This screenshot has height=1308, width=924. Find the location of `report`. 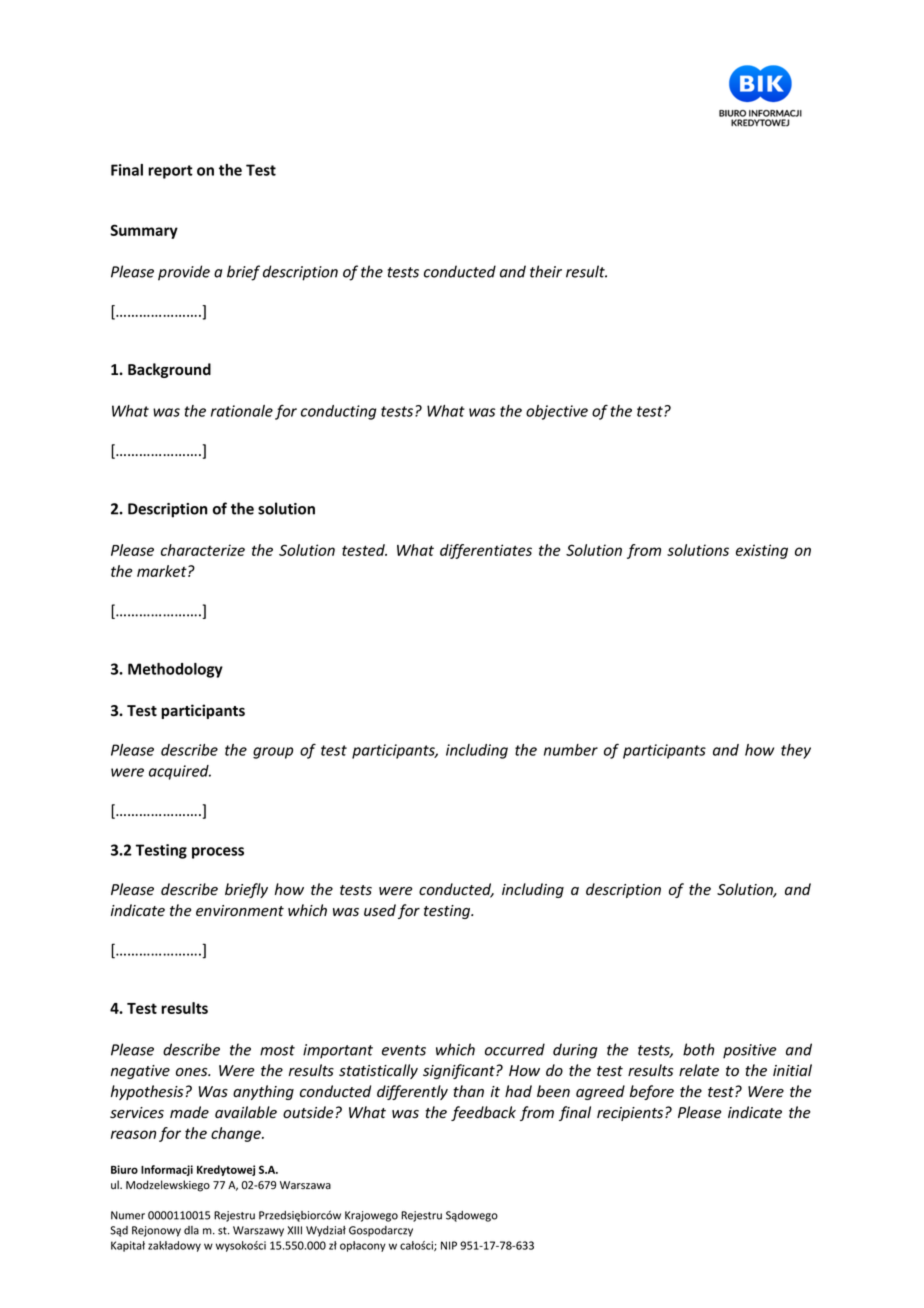

report is located at coordinates (170, 172).
